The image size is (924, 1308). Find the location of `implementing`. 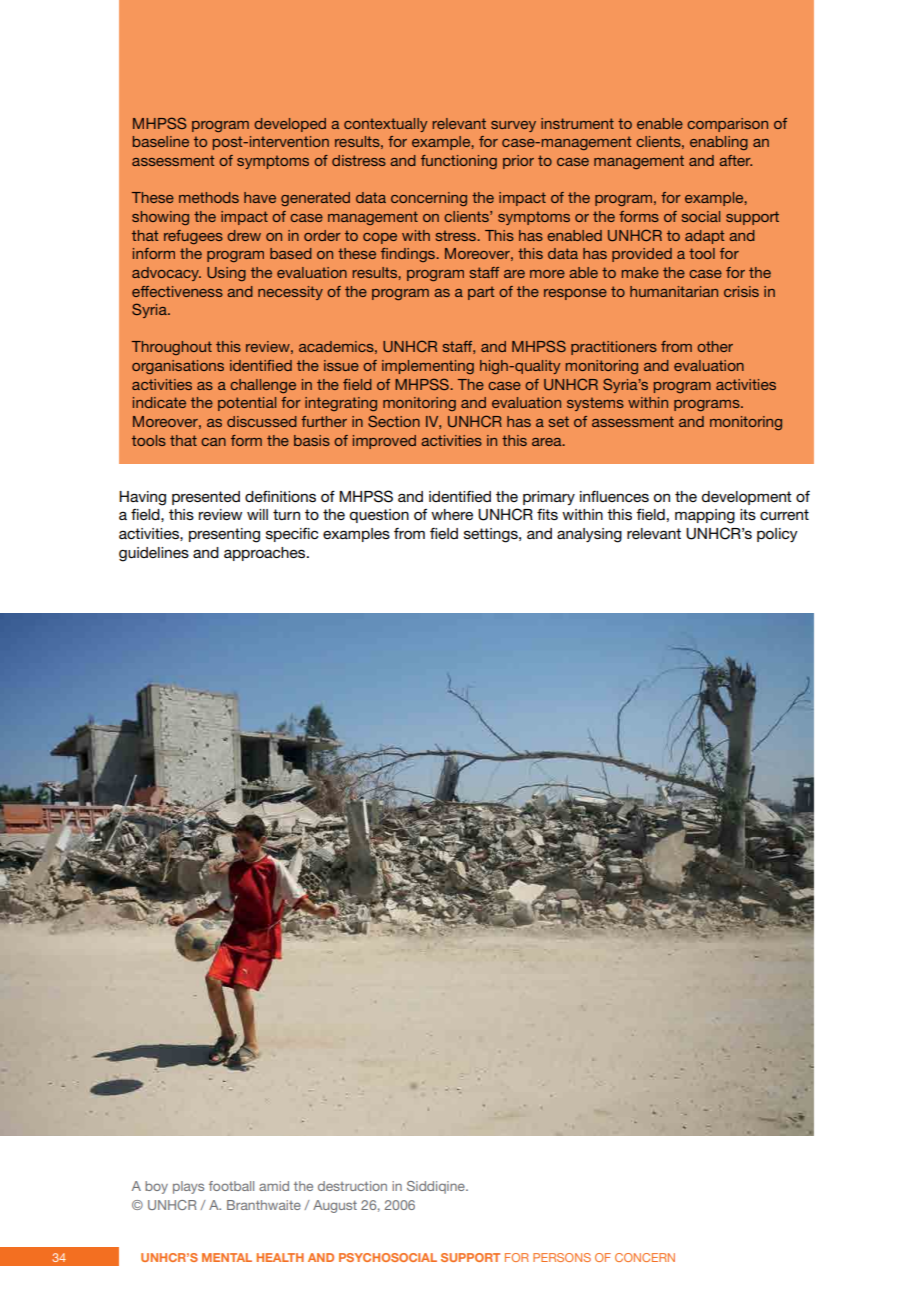

implementing is located at coordinates (428, 367).
